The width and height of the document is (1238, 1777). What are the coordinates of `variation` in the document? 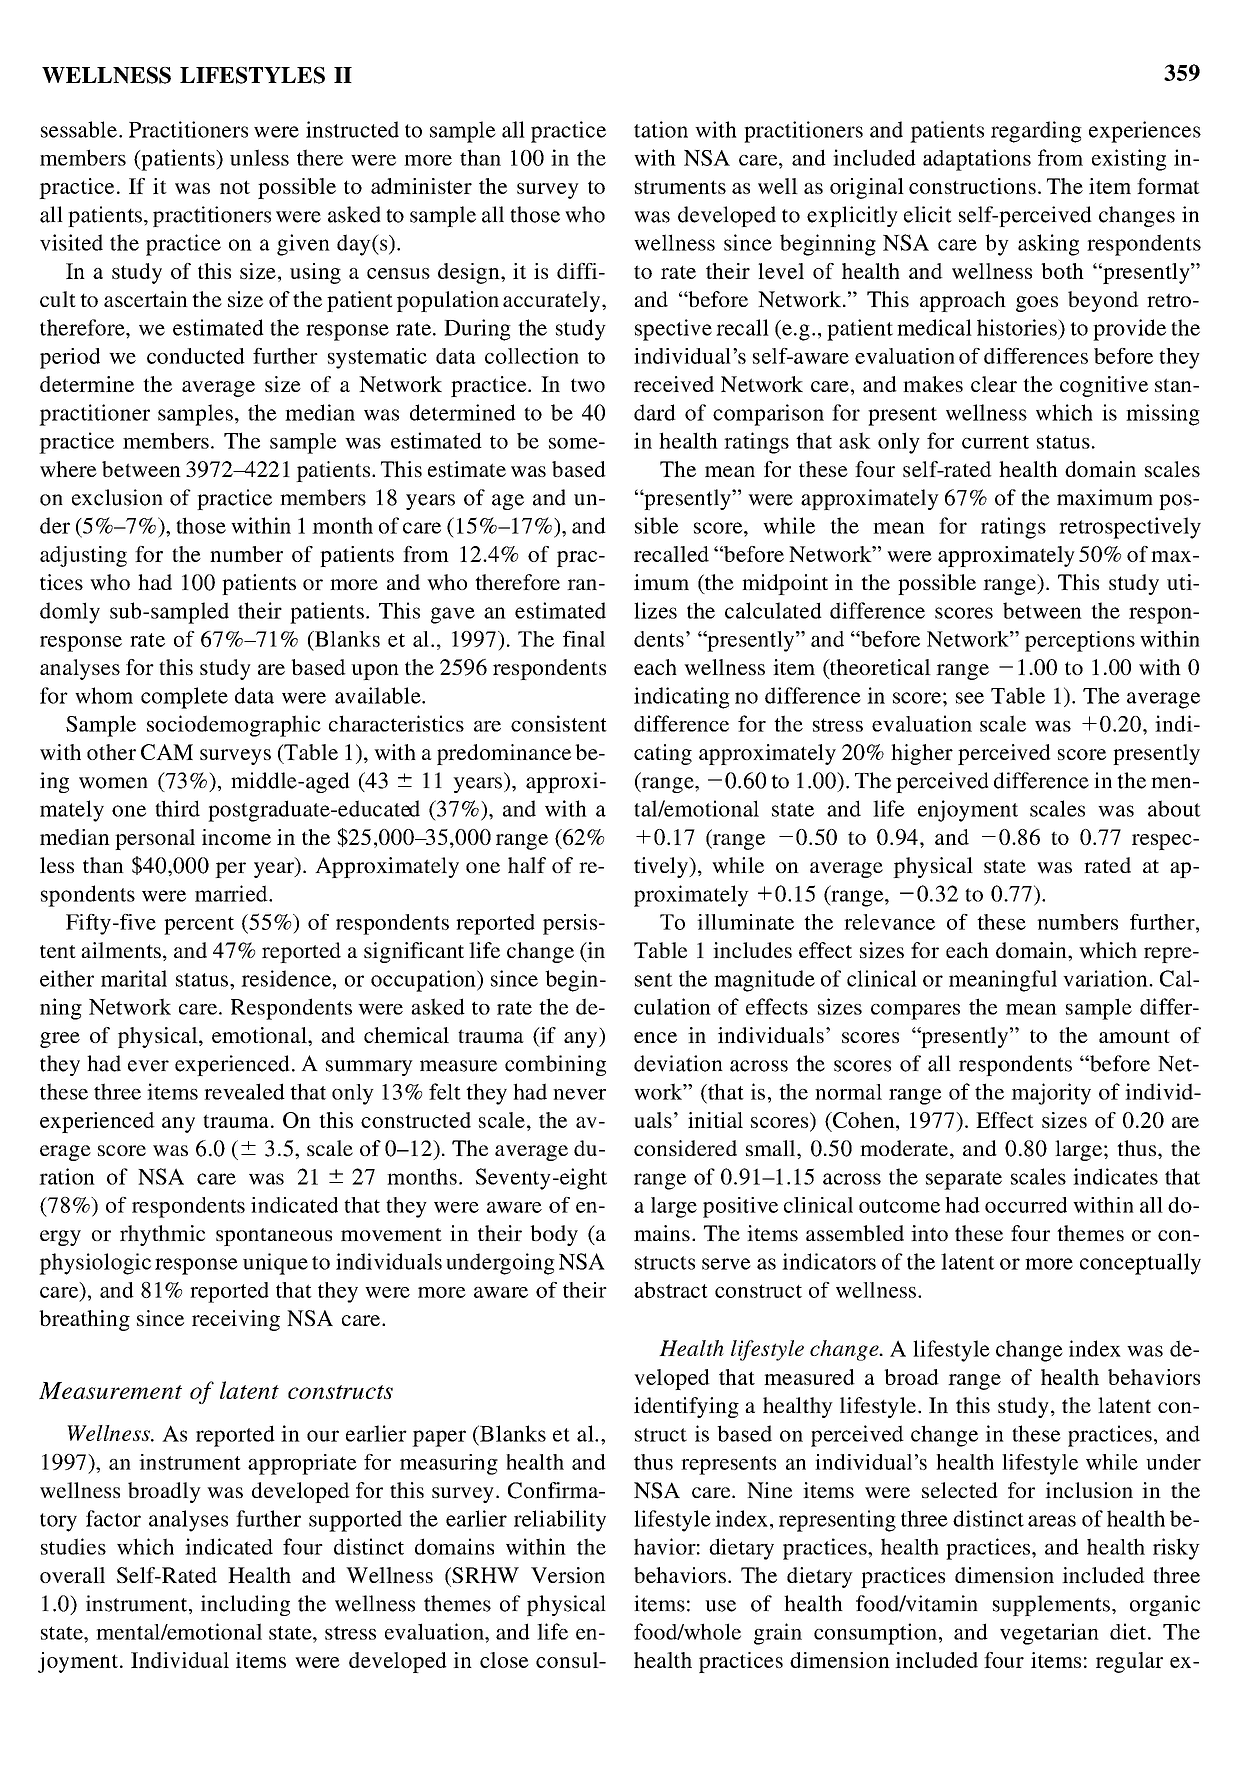 It's located at (1106, 978).
